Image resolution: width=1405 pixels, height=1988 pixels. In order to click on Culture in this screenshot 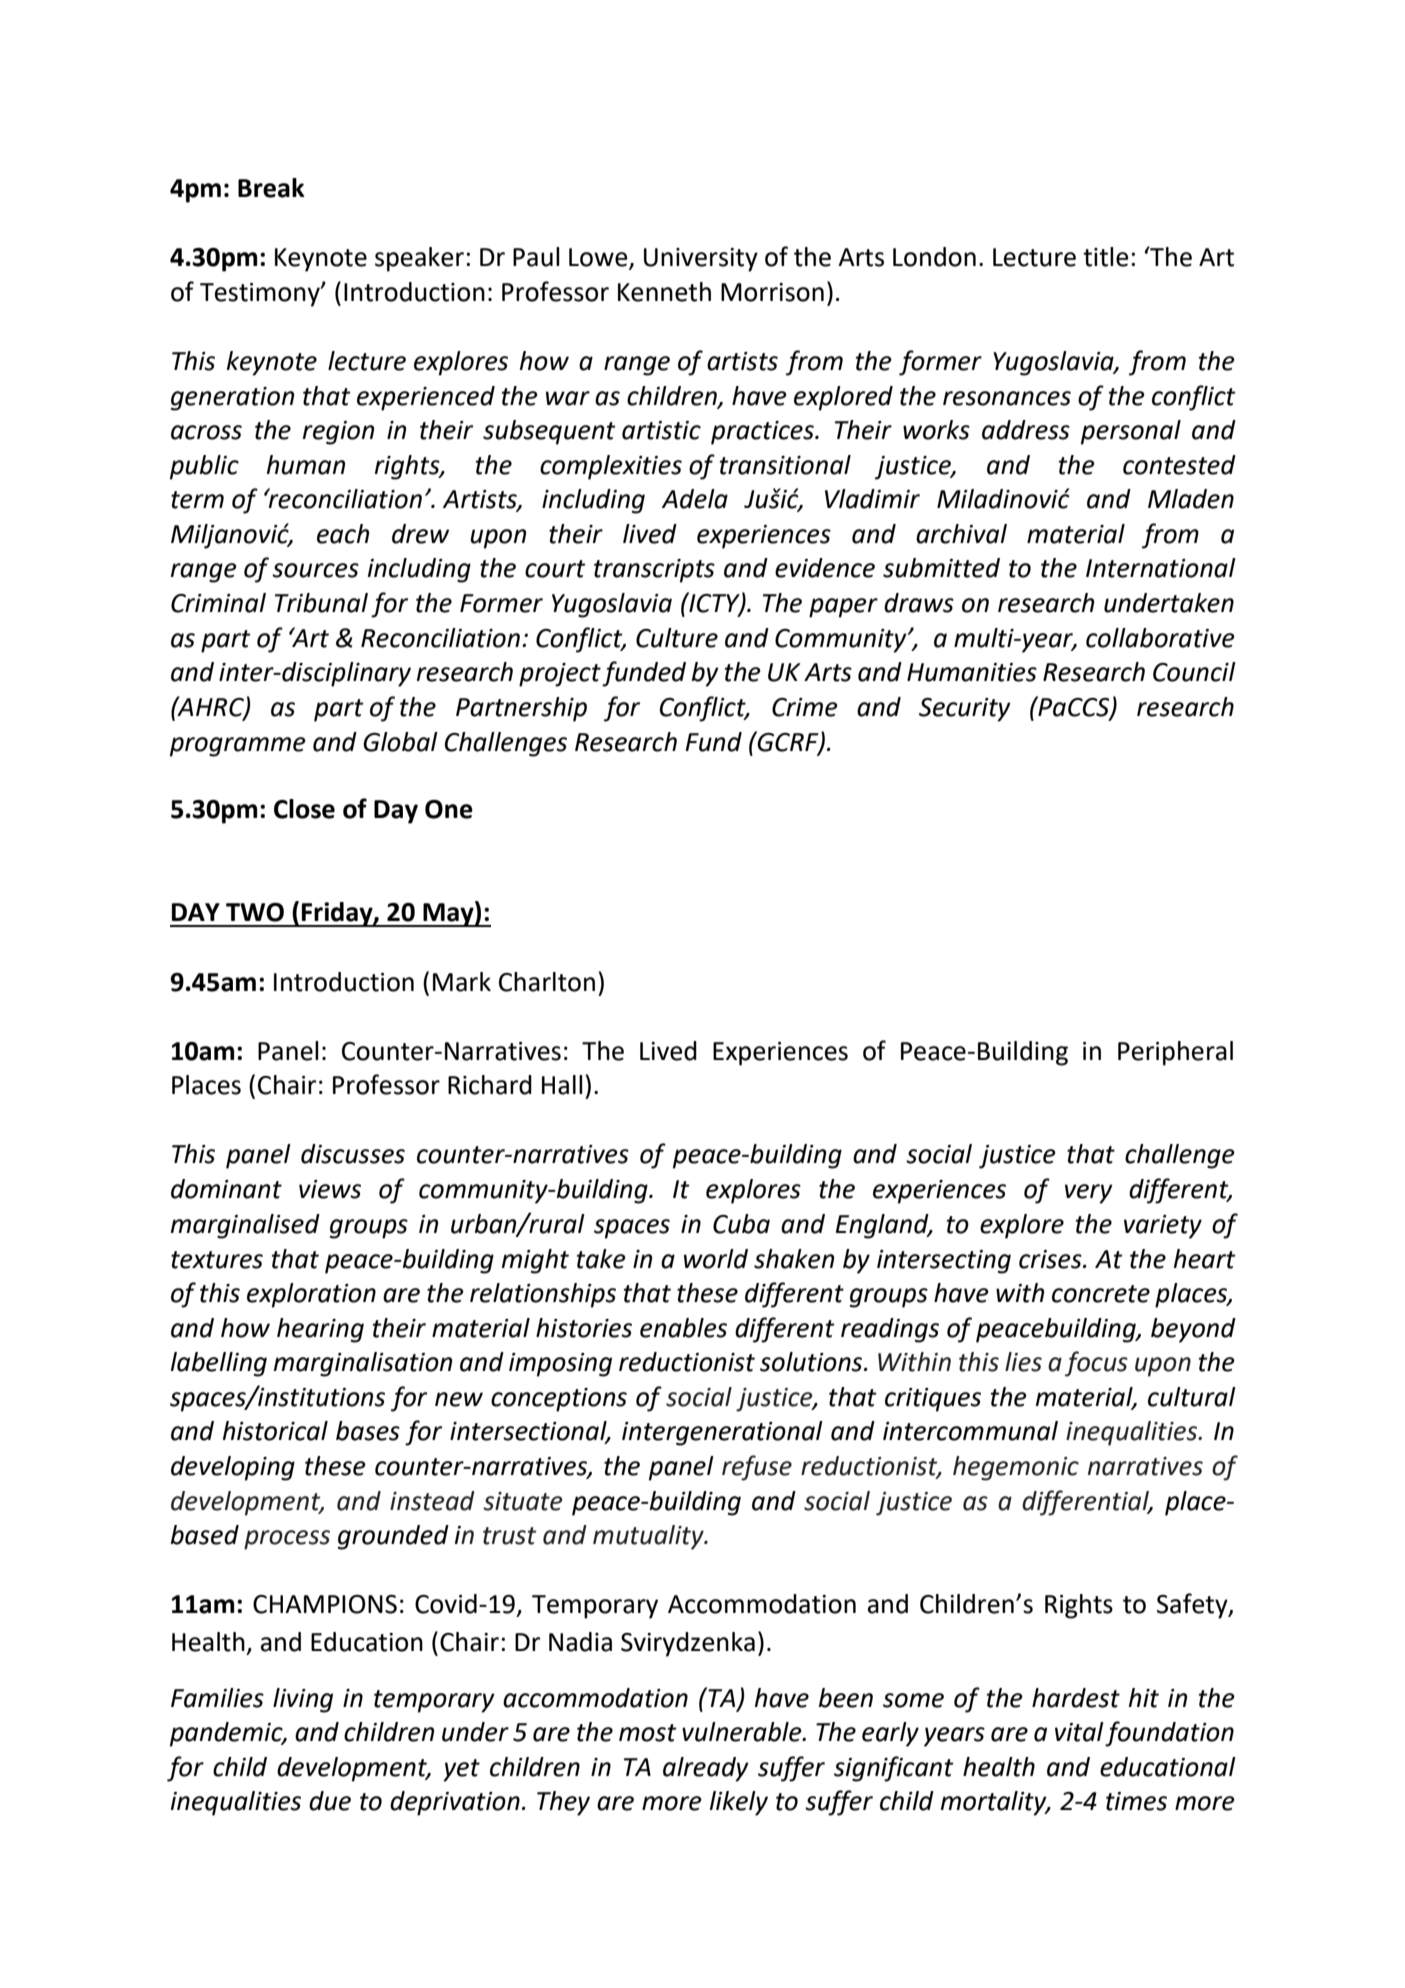, I will do `click(677, 638)`.
